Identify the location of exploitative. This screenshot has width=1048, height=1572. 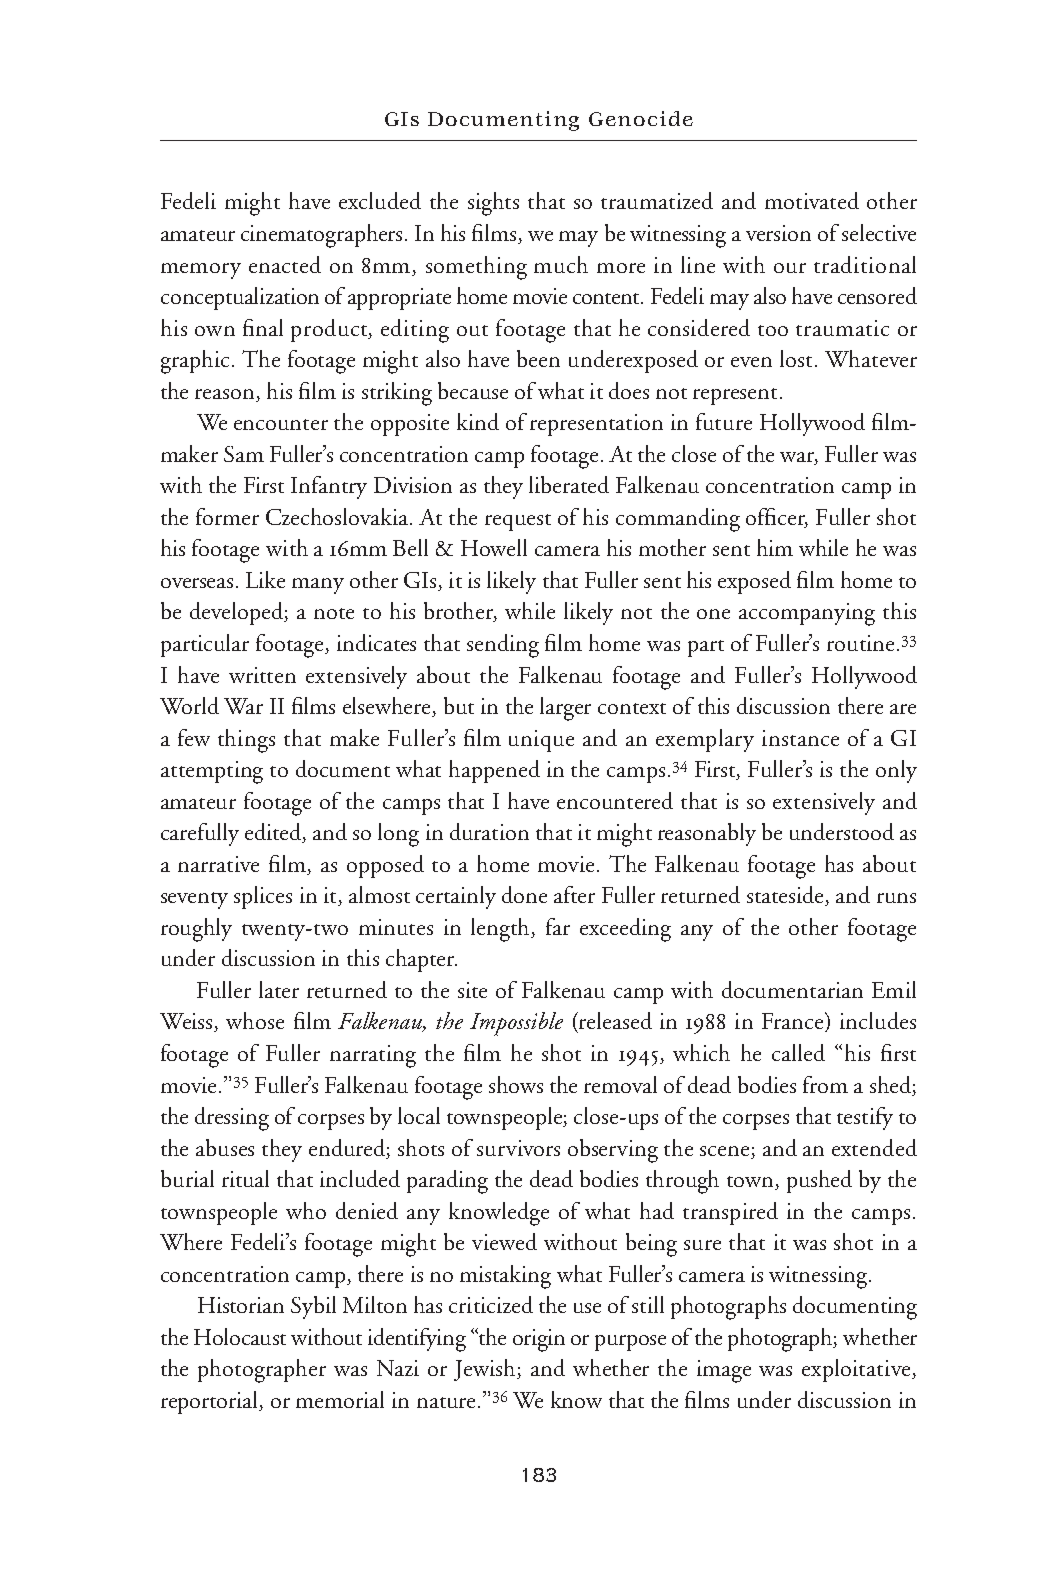
(857, 1370).
